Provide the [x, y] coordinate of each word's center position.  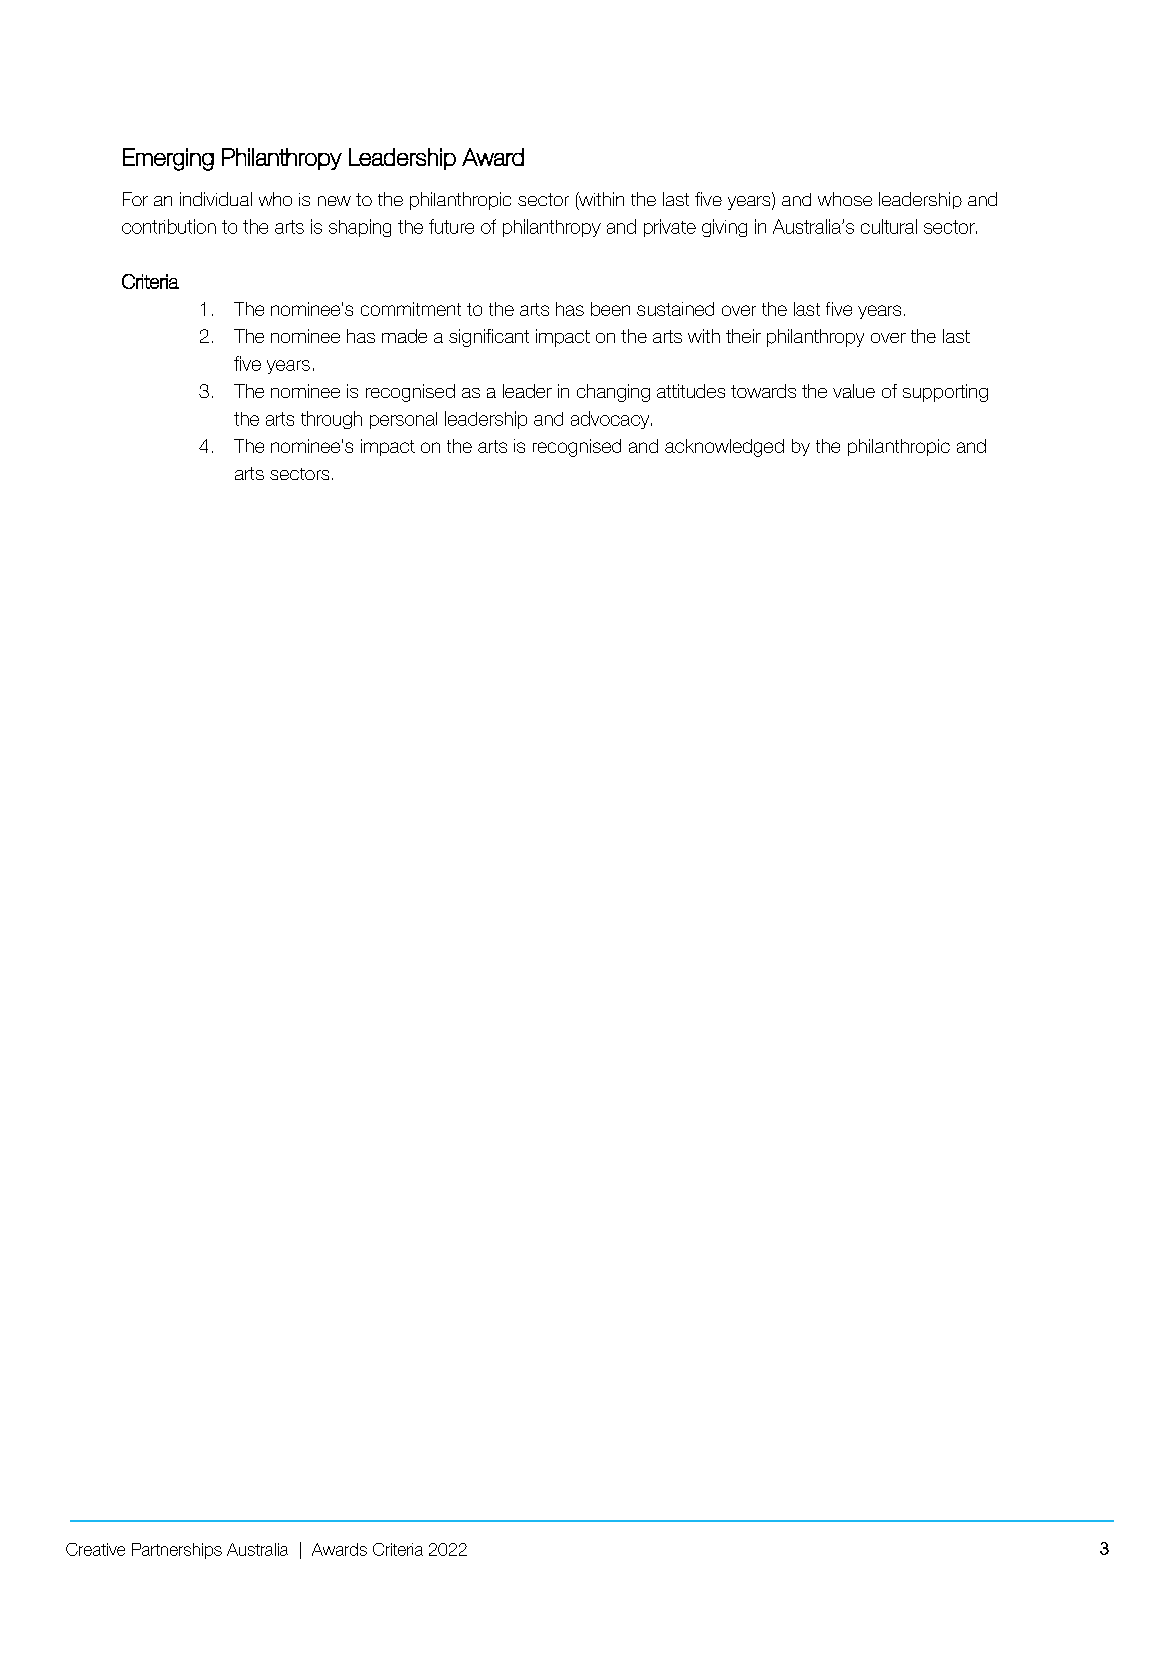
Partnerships [177, 1551]
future [451, 226]
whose [845, 199]
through [331, 420]
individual [216, 199]
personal [403, 420]
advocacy [611, 420]
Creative [95, 1549]
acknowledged [724, 448]
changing [613, 393]
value [854, 391]
